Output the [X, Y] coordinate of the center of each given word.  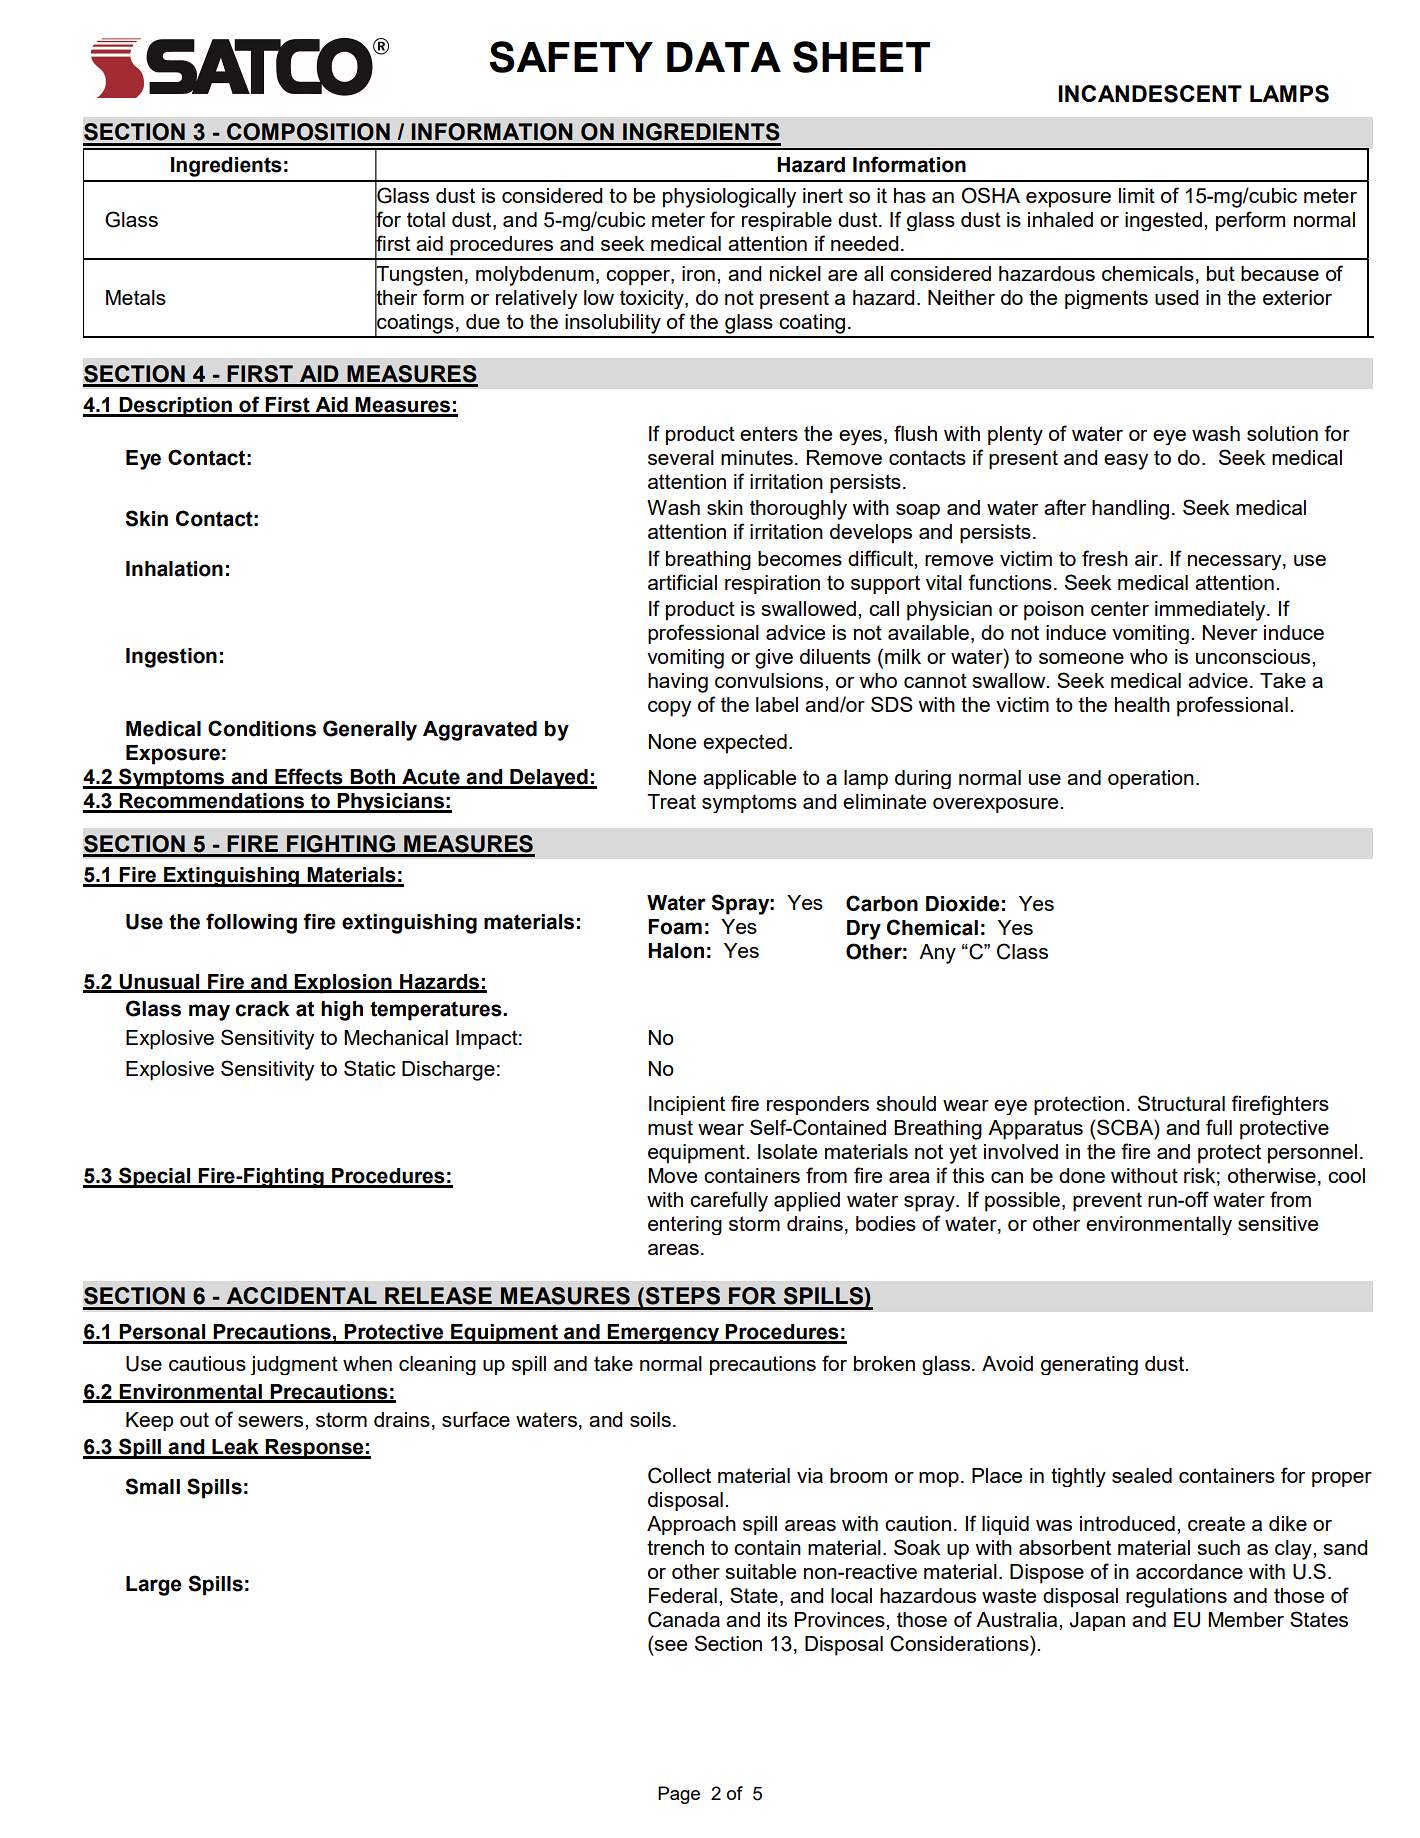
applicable [749, 779]
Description [176, 407]
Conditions [262, 728]
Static [370, 1068]
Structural [1181, 1103]
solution [1282, 433]
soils [650, 1419]
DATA [724, 57]
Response [315, 1449]
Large [153, 1586]
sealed [1142, 1475]
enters [769, 433]
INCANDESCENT [1150, 94]
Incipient [687, 1105]
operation [1151, 779]
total [426, 219]
